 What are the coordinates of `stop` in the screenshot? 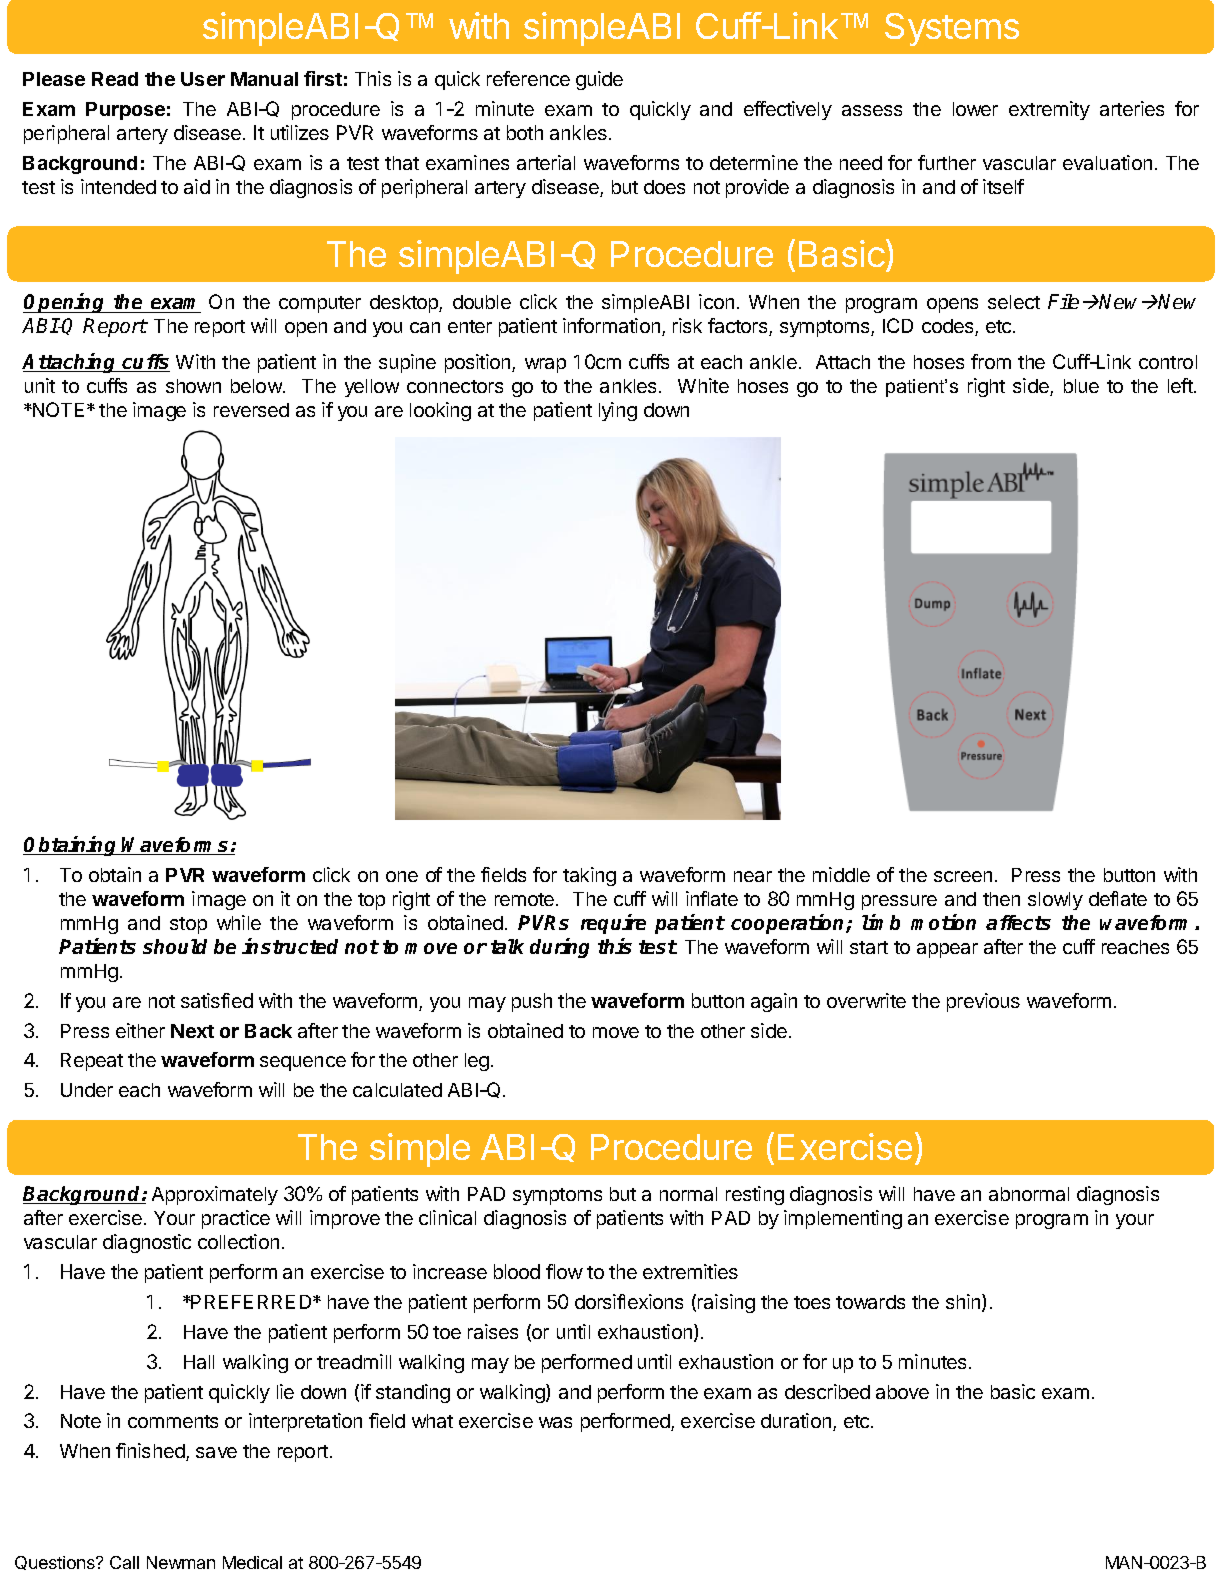 It's located at (188, 925).
